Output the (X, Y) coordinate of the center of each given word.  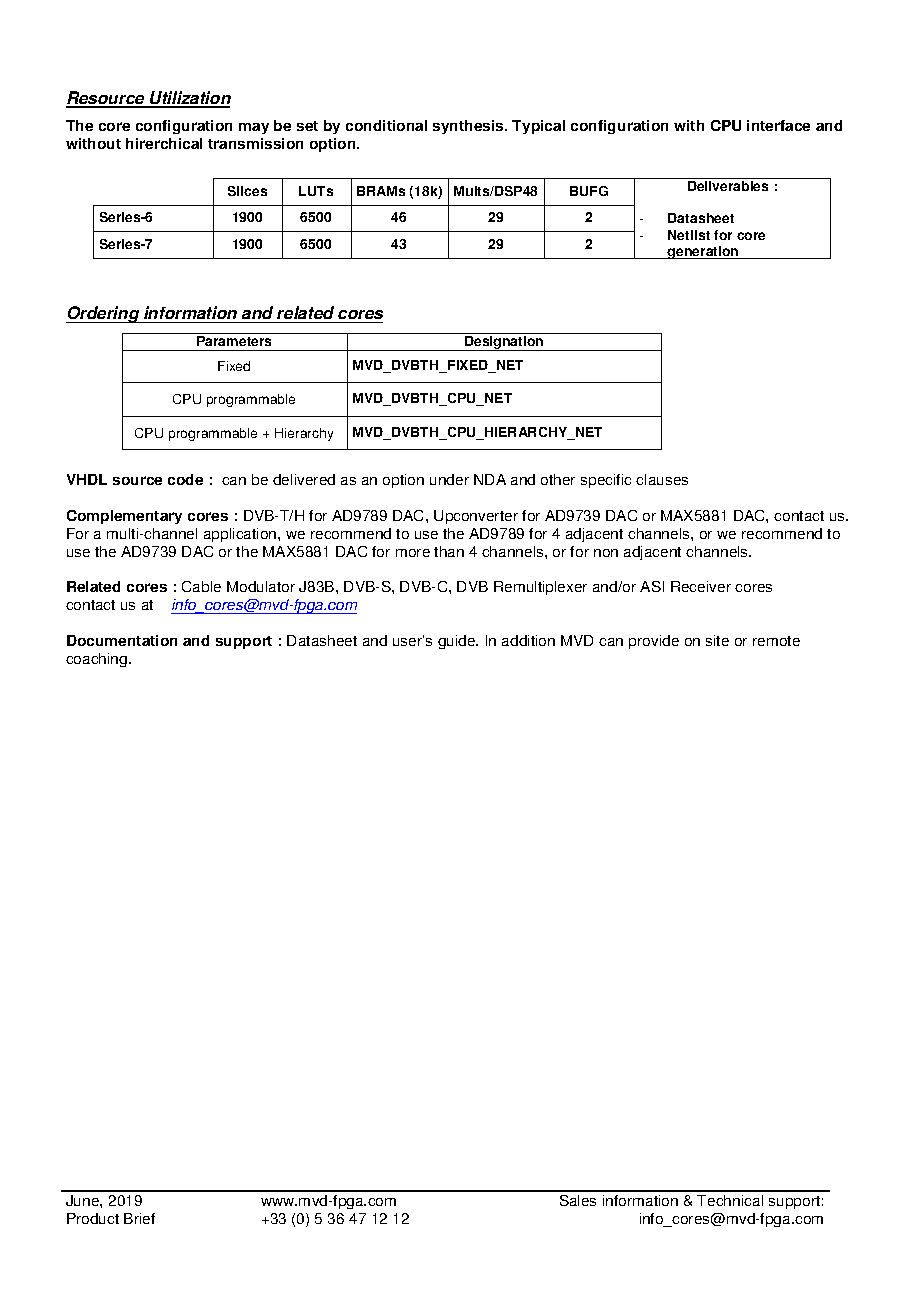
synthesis (469, 127)
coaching (98, 660)
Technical (730, 1200)
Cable (201, 586)
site (717, 640)
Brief (139, 1218)
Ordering (104, 314)
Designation (504, 343)
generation (703, 252)
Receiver (701, 586)
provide (654, 642)
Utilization (189, 99)
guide (458, 642)
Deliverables (728, 186)
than (449, 551)
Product (93, 1218)
